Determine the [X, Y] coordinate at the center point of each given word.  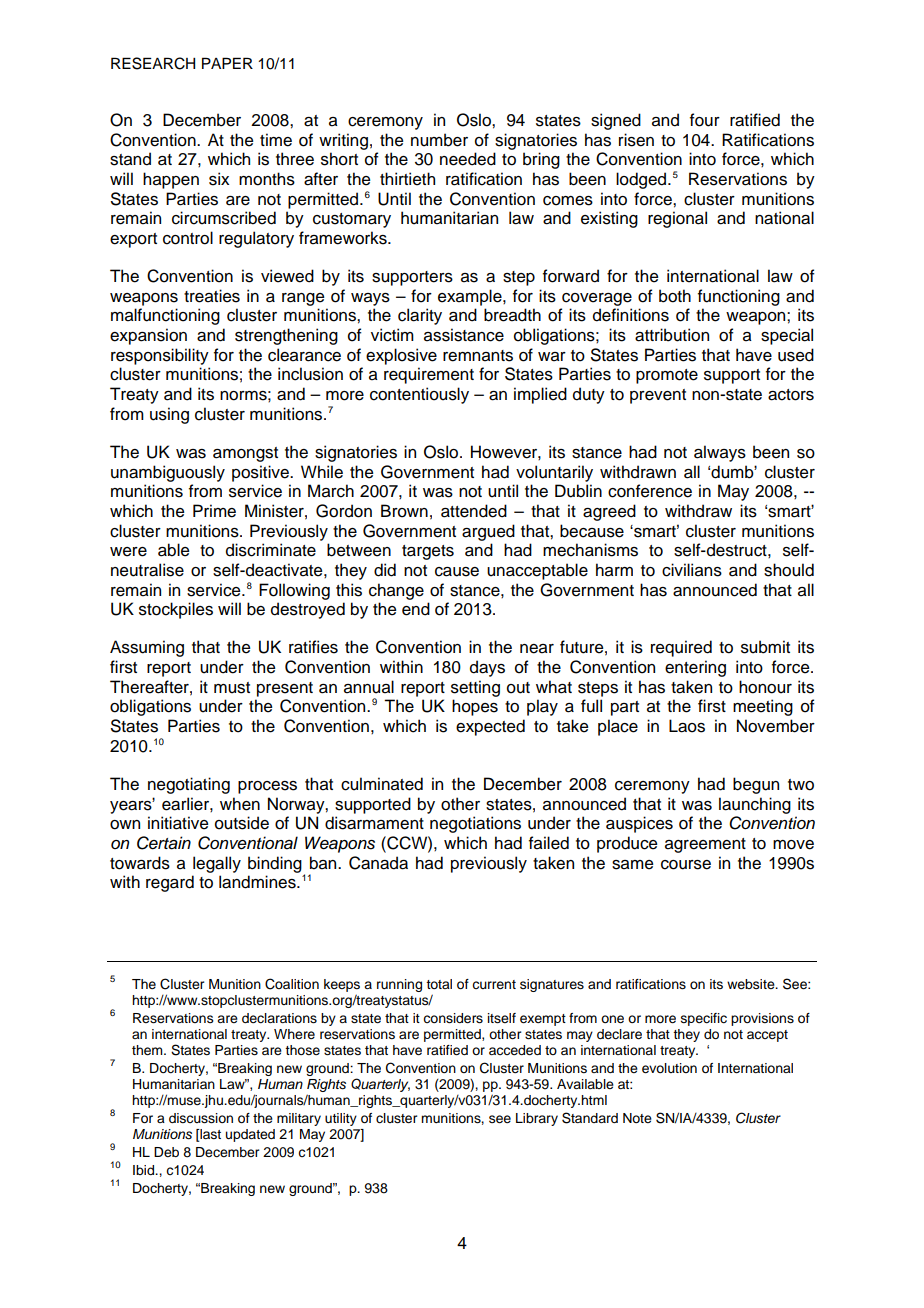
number [439, 140]
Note [637, 1118]
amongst [245, 454]
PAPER [227, 63]
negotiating [189, 785]
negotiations [475, 824]
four [705, 120]
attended [474, 511]
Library [537, 1119]
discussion [201, 1118]
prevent [658, 396]
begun [756, 785]
